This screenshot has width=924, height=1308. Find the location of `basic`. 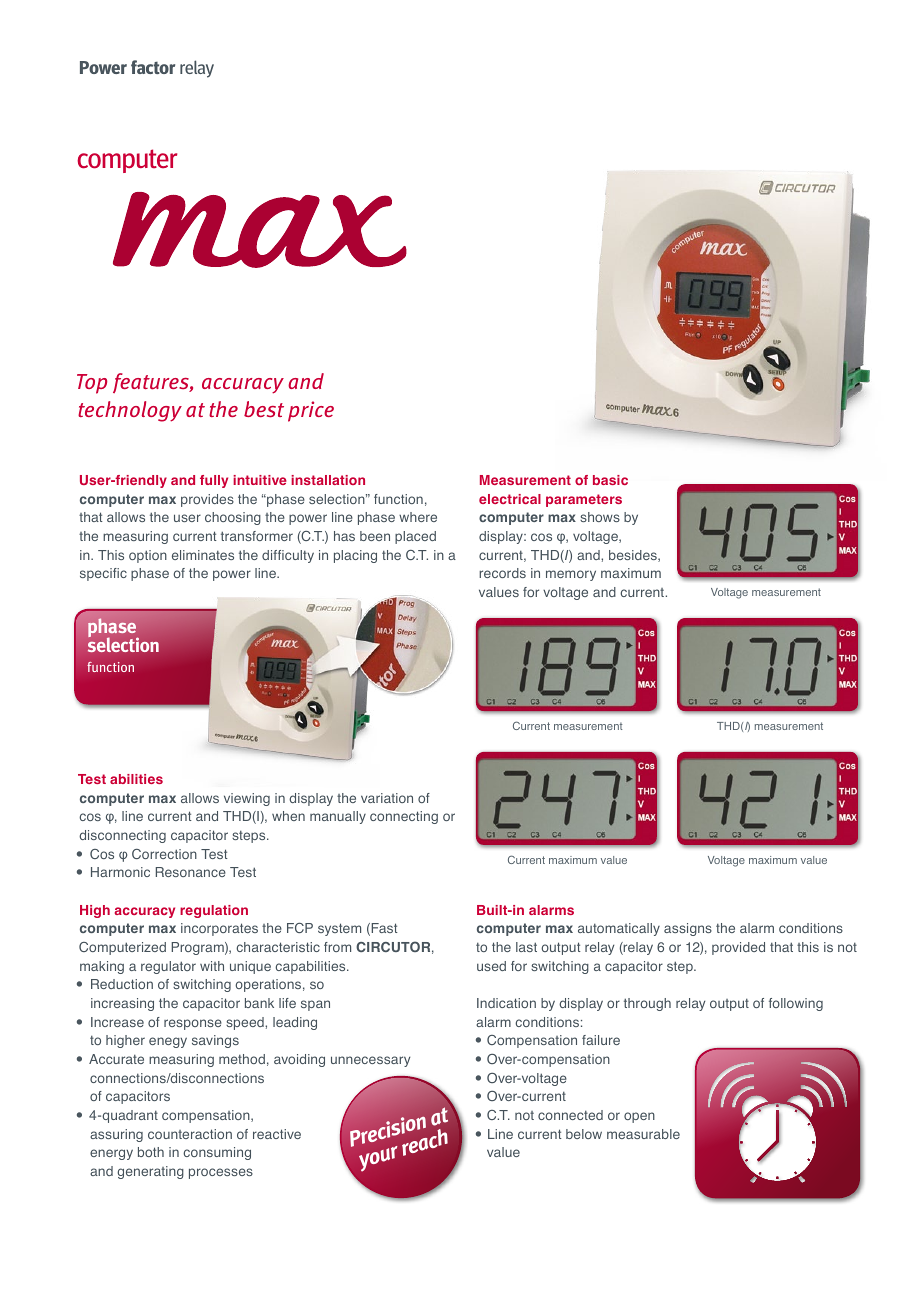

basic is located at coordinates (610, 480).
